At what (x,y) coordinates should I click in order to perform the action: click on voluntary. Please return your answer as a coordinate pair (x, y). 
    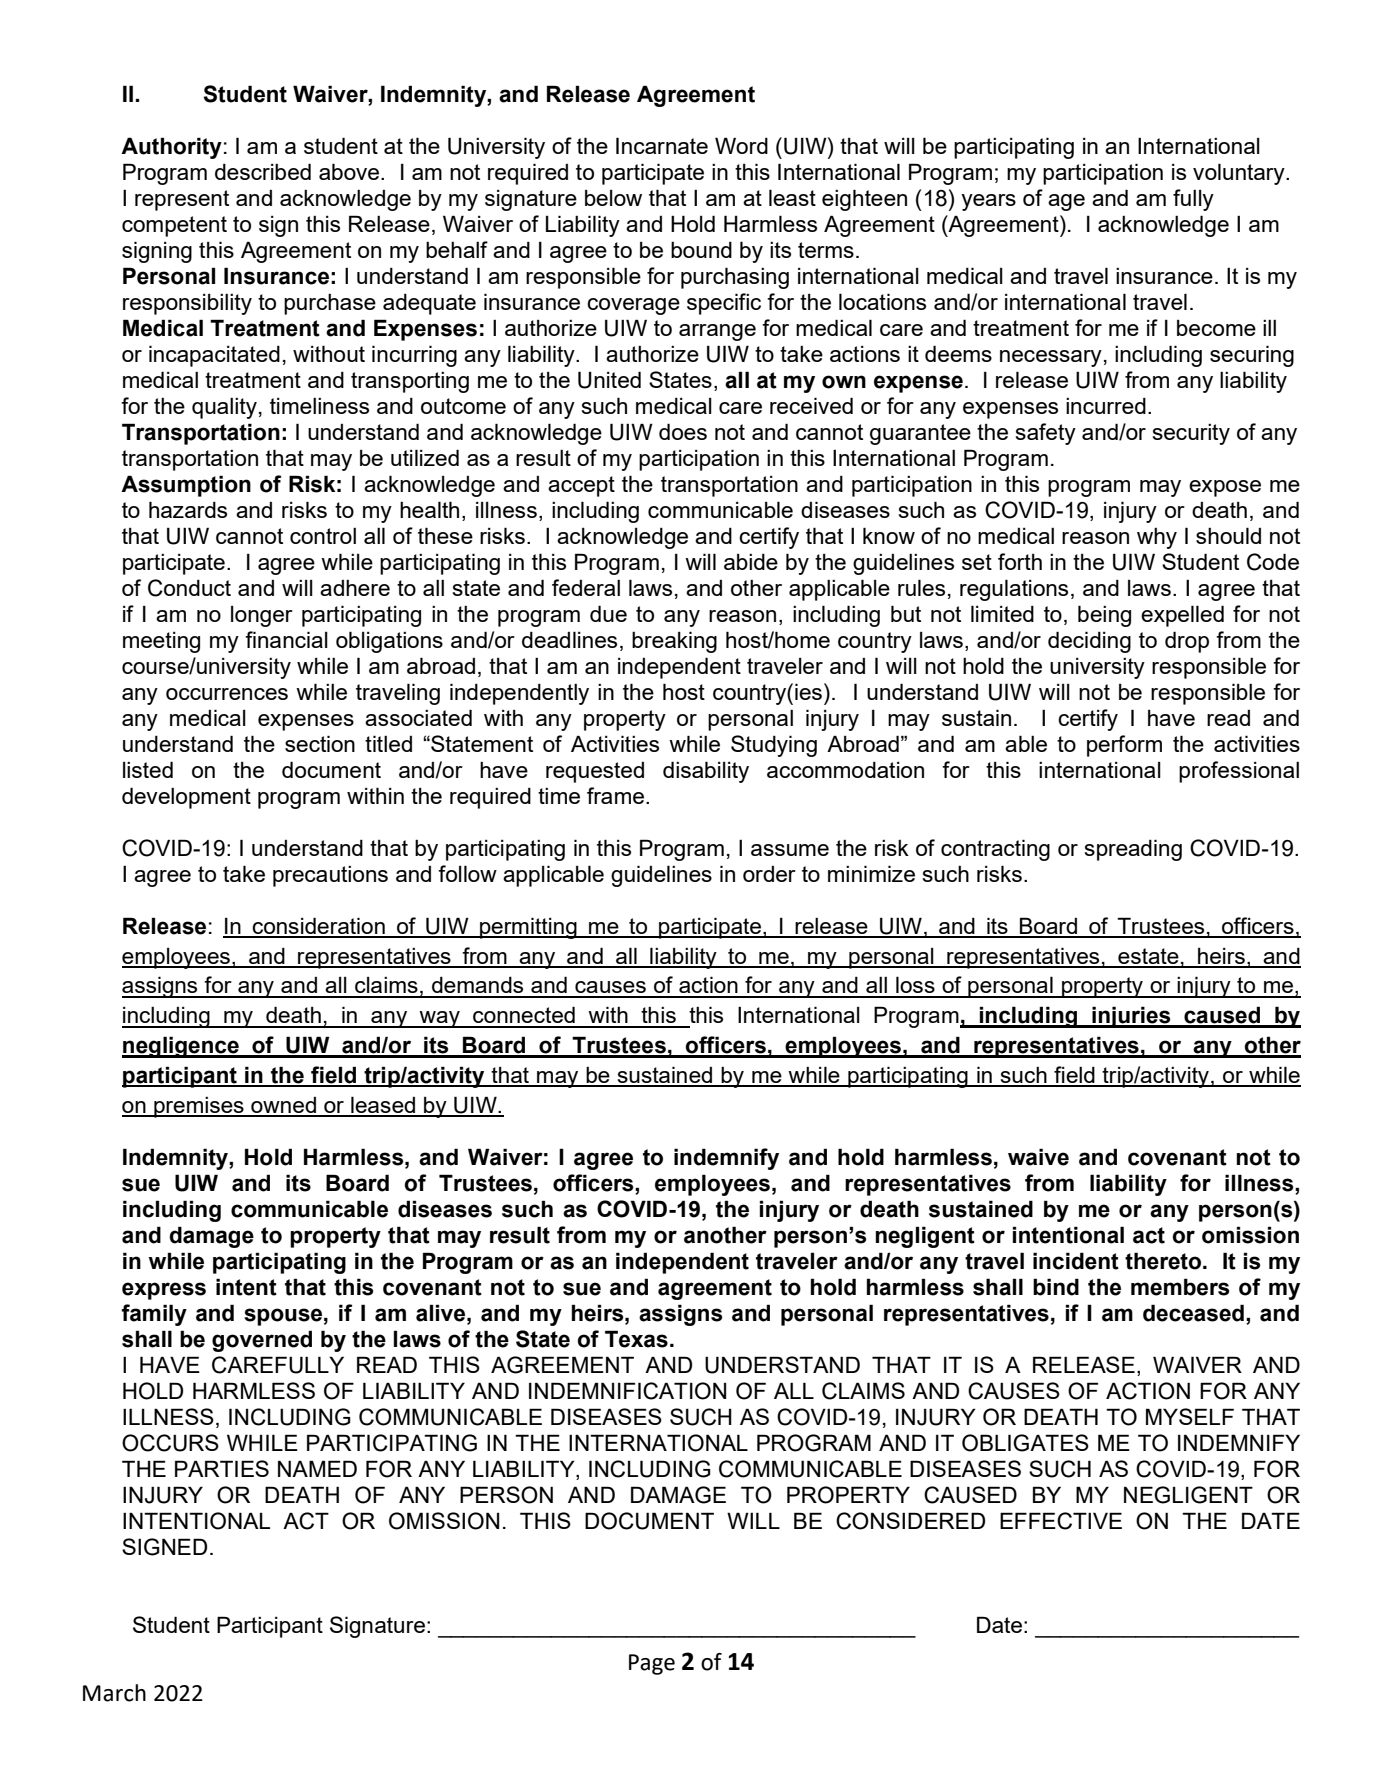
    Looking at the image, I should click on (1240, 174).
